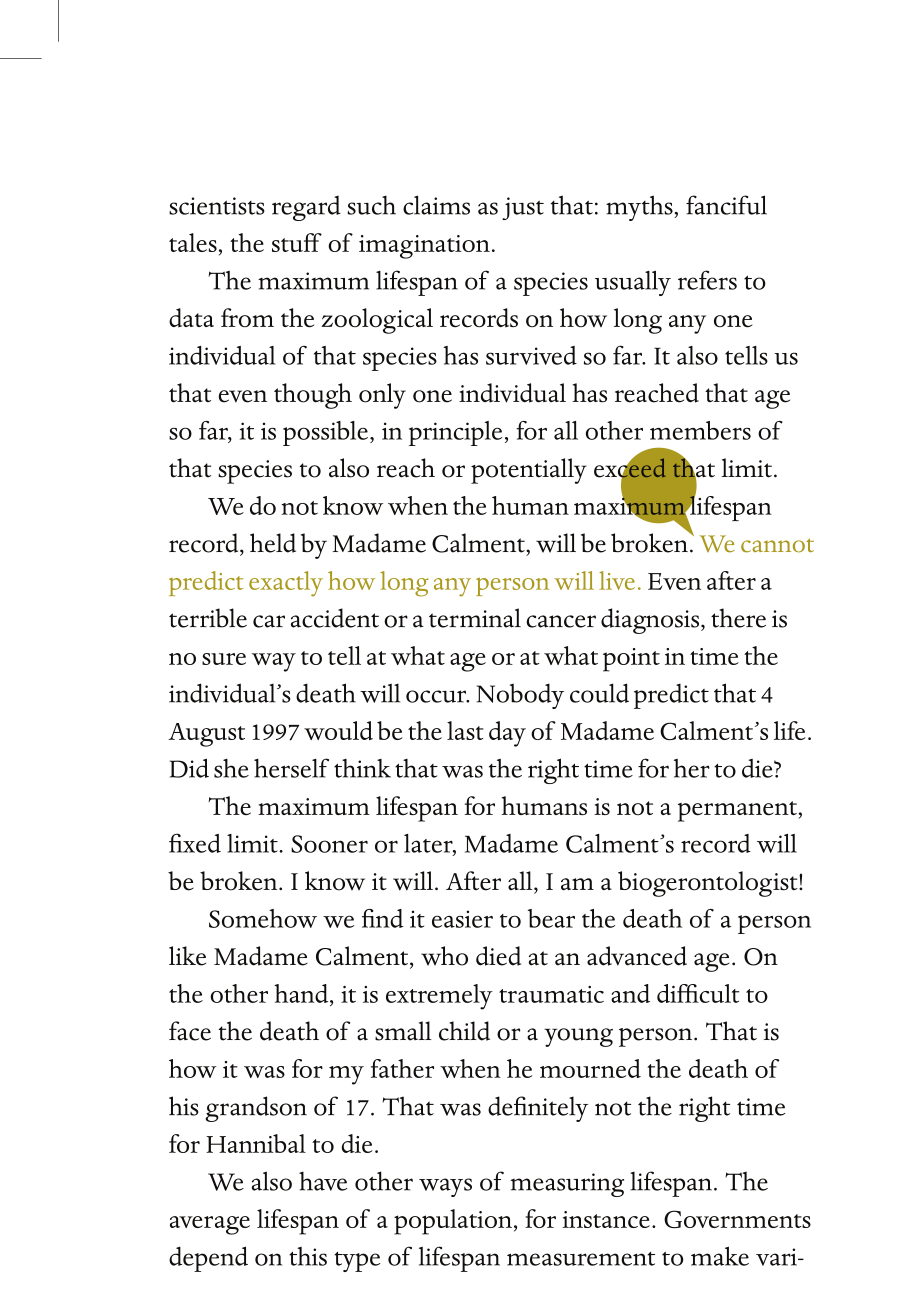 Image resolution: width=924 pixels, height=1308 pixels. Describe the element at coordinates (210, 1225) in the screenshot. I see `average` at that location.
